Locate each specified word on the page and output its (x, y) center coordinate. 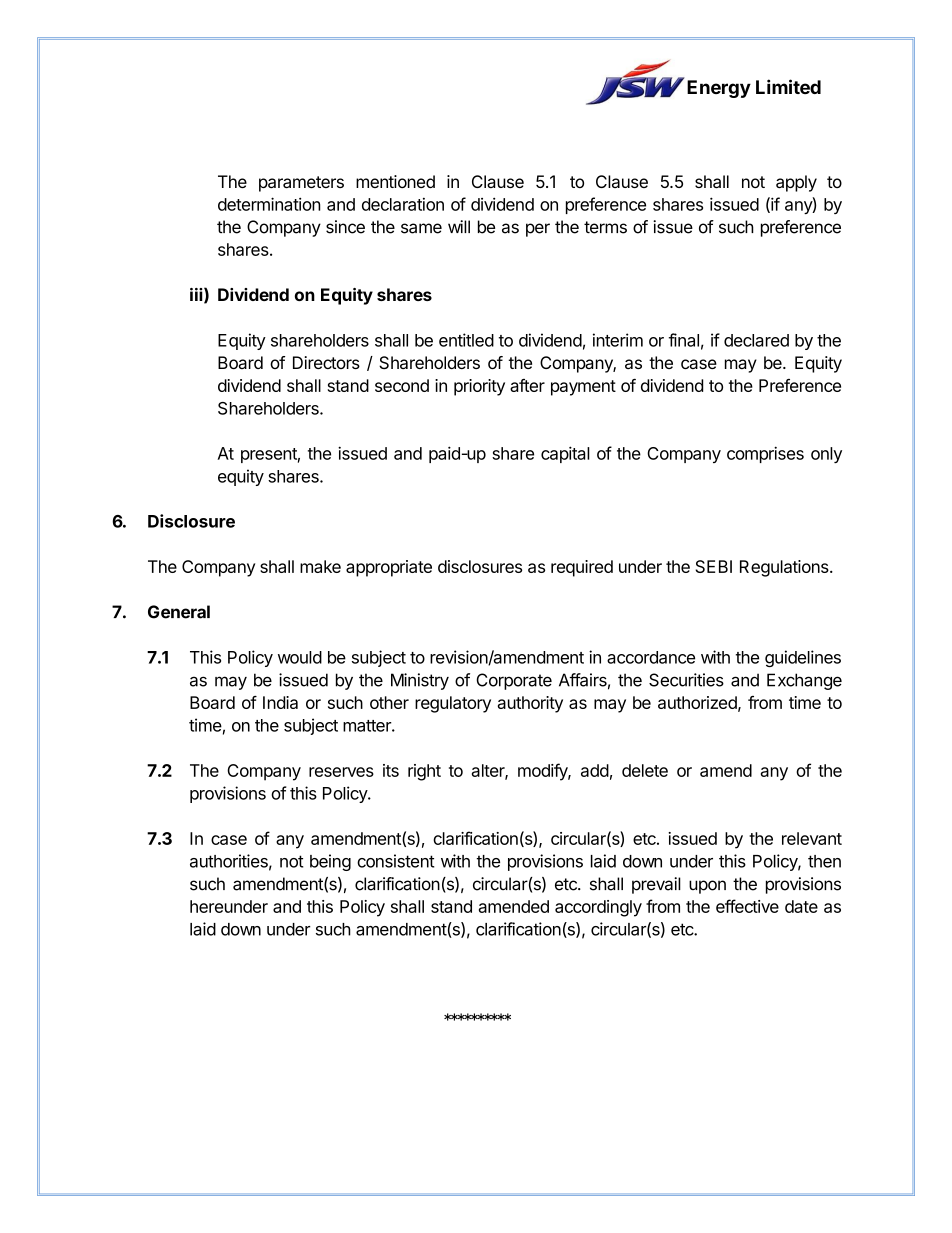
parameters (301, 184)
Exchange (804, 681)
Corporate (514, 681)
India (280, 702)
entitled (466, 340)
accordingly (598, 908)
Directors (326, 362)
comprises (765, 454)
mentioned (395, 181)
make (320, 566)
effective (747, 906)
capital (565, 454)
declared (756, 340)
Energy (719, 89)
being (330, 862)
